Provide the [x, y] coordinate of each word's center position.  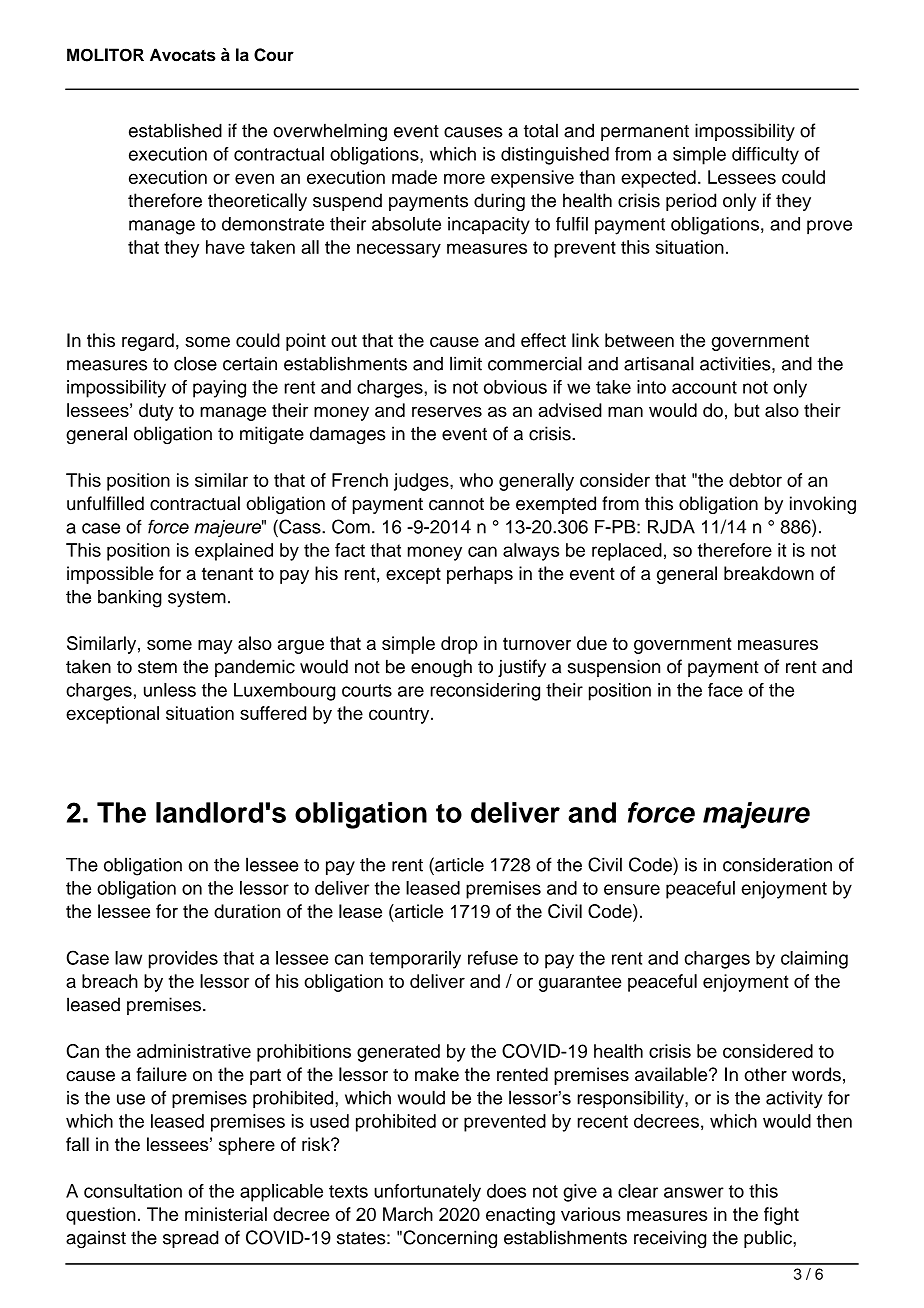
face [725, 690]
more [464, 178]
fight [781, 1216]
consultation [133, 1191]
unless [170, 690]
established [175, 130]
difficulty [765, 156]
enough [441, 668]
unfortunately [427, 1193]
